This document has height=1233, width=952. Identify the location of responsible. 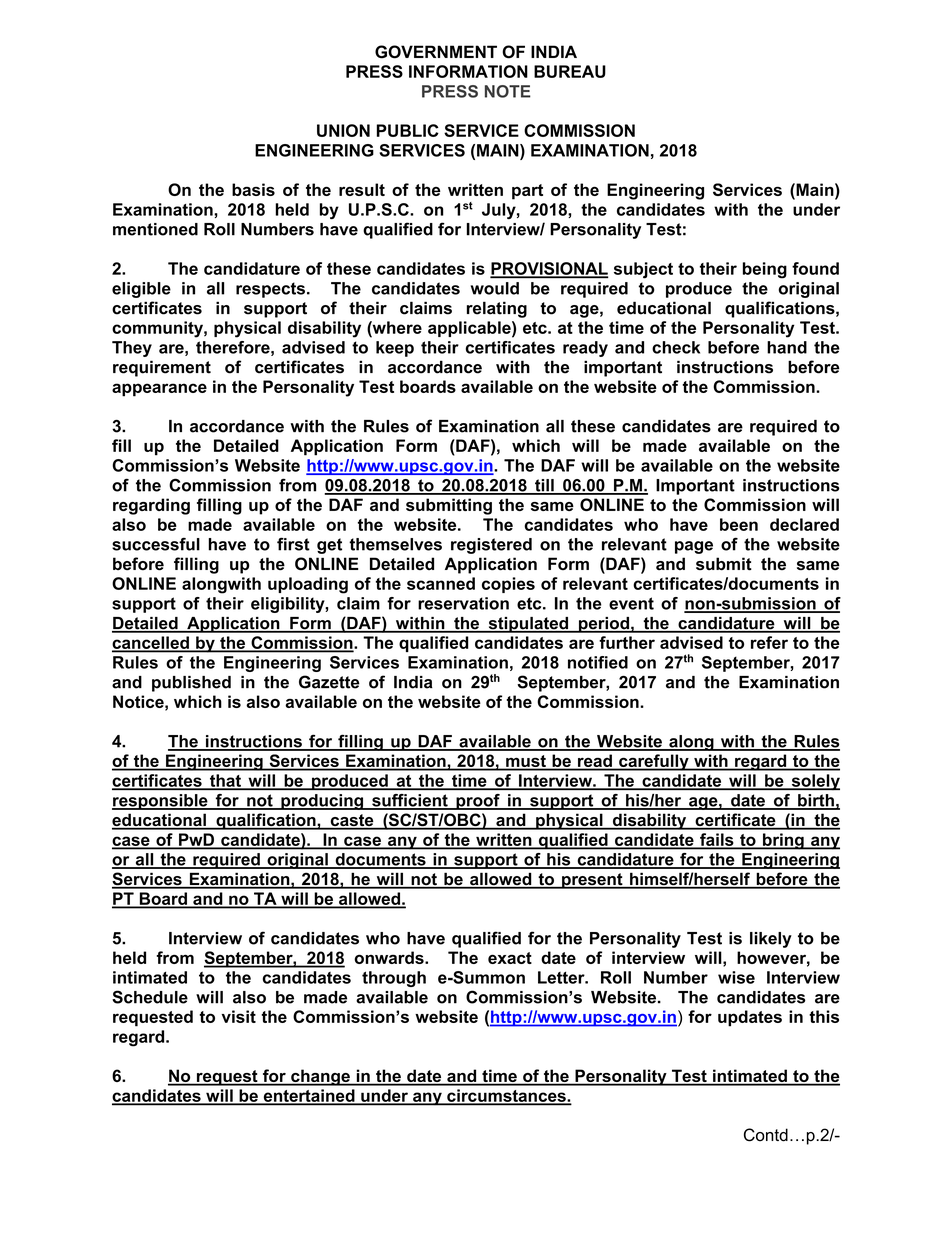
(161, 802).
